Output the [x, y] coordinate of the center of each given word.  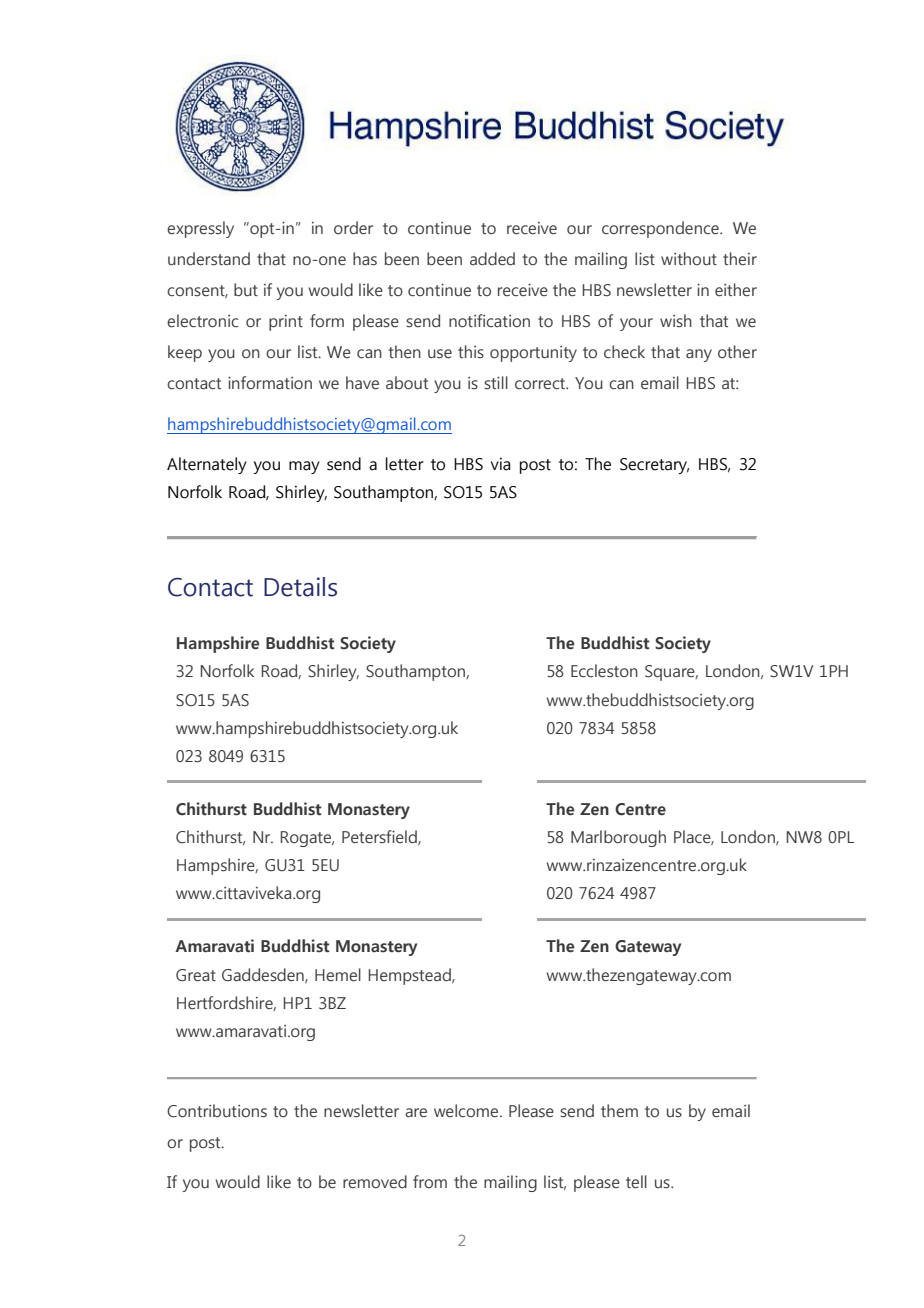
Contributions [217, 1111]
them [619, 1111]
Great [196, 975]
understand [209, 259]
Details [300, 587]
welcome [467, 1111]
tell [636, 1182]
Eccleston [604, 671]
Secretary [654, 466]
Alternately [207, 465]
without [689, 258]
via [501, 464]
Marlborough [618, 838]
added [492, 259]
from [430, 1181]
